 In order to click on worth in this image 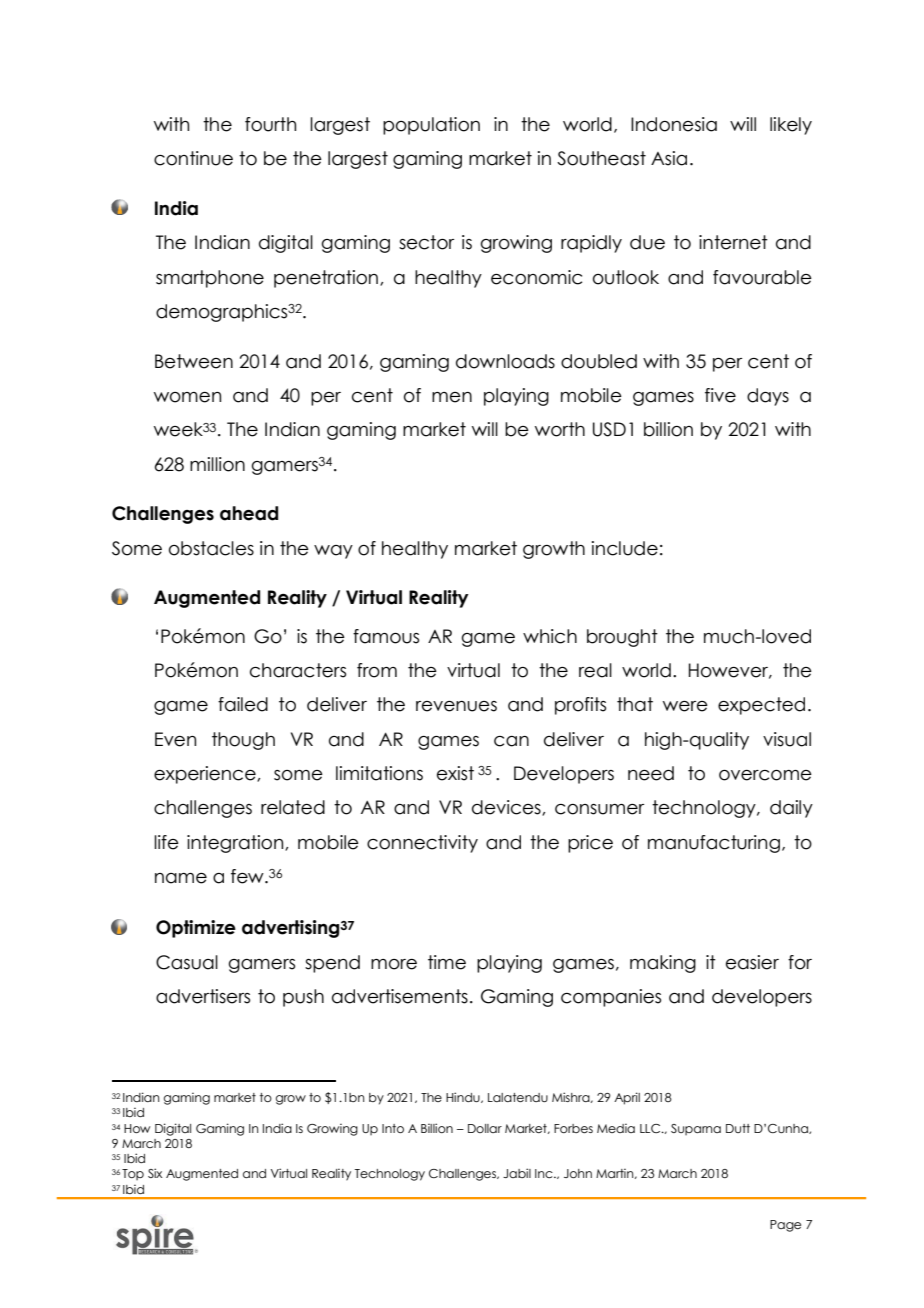, I will do `click(560, 429)`.
